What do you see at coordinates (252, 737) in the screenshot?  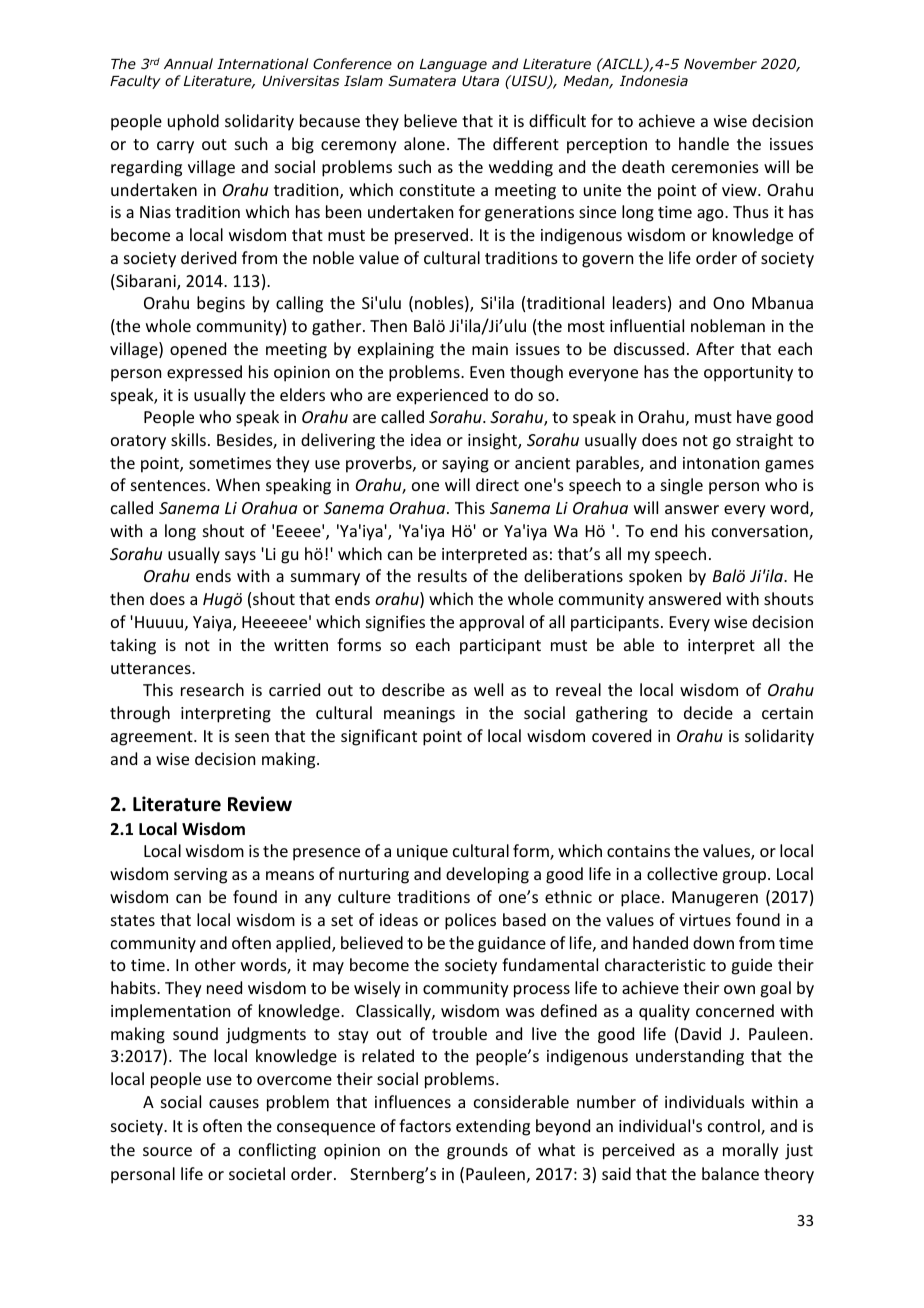 I see `seen` at bounding box center [252, 737].
